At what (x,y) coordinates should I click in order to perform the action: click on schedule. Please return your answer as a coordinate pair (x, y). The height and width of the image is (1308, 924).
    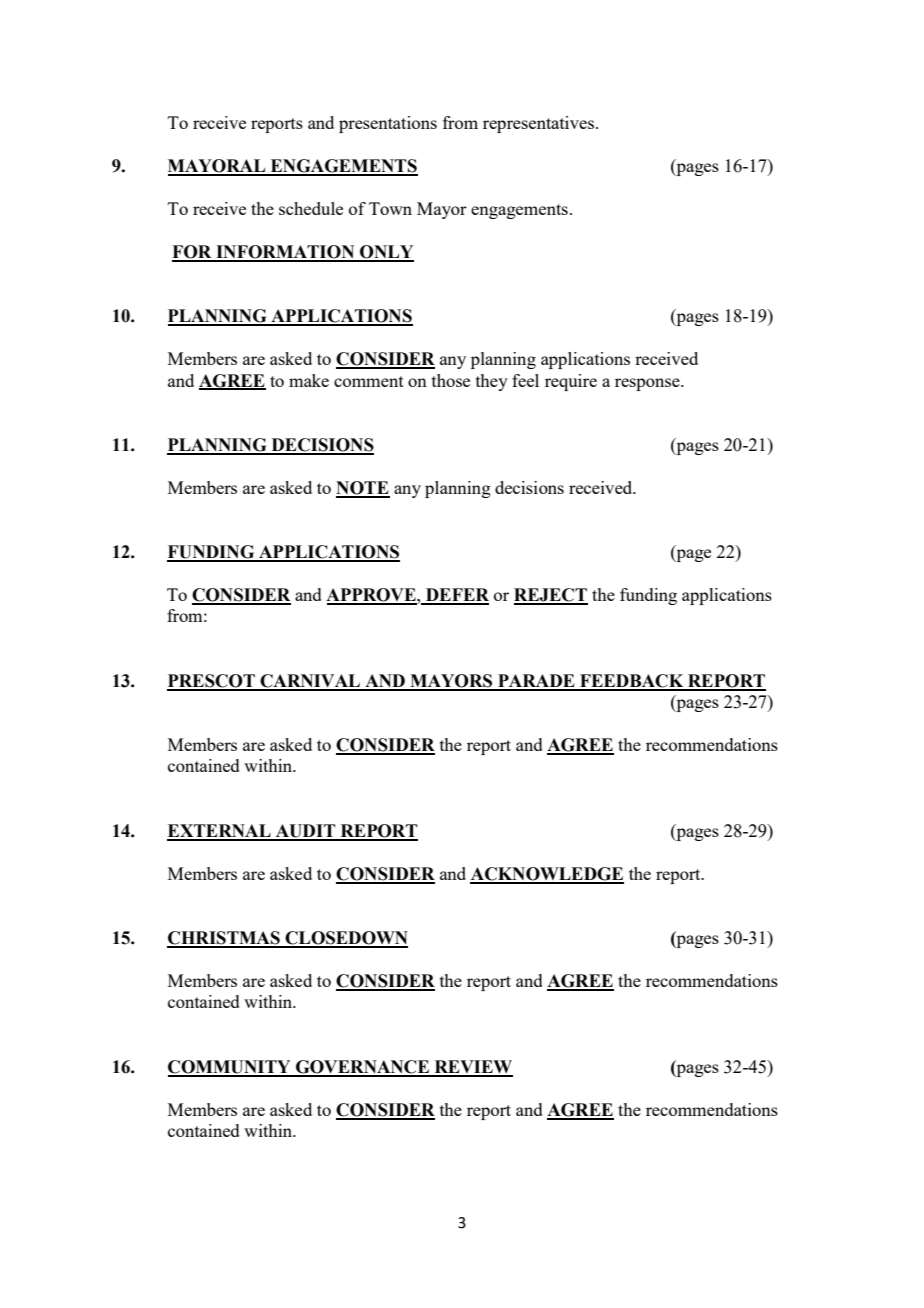
    Looking at the image, I should click on (311, 208).
